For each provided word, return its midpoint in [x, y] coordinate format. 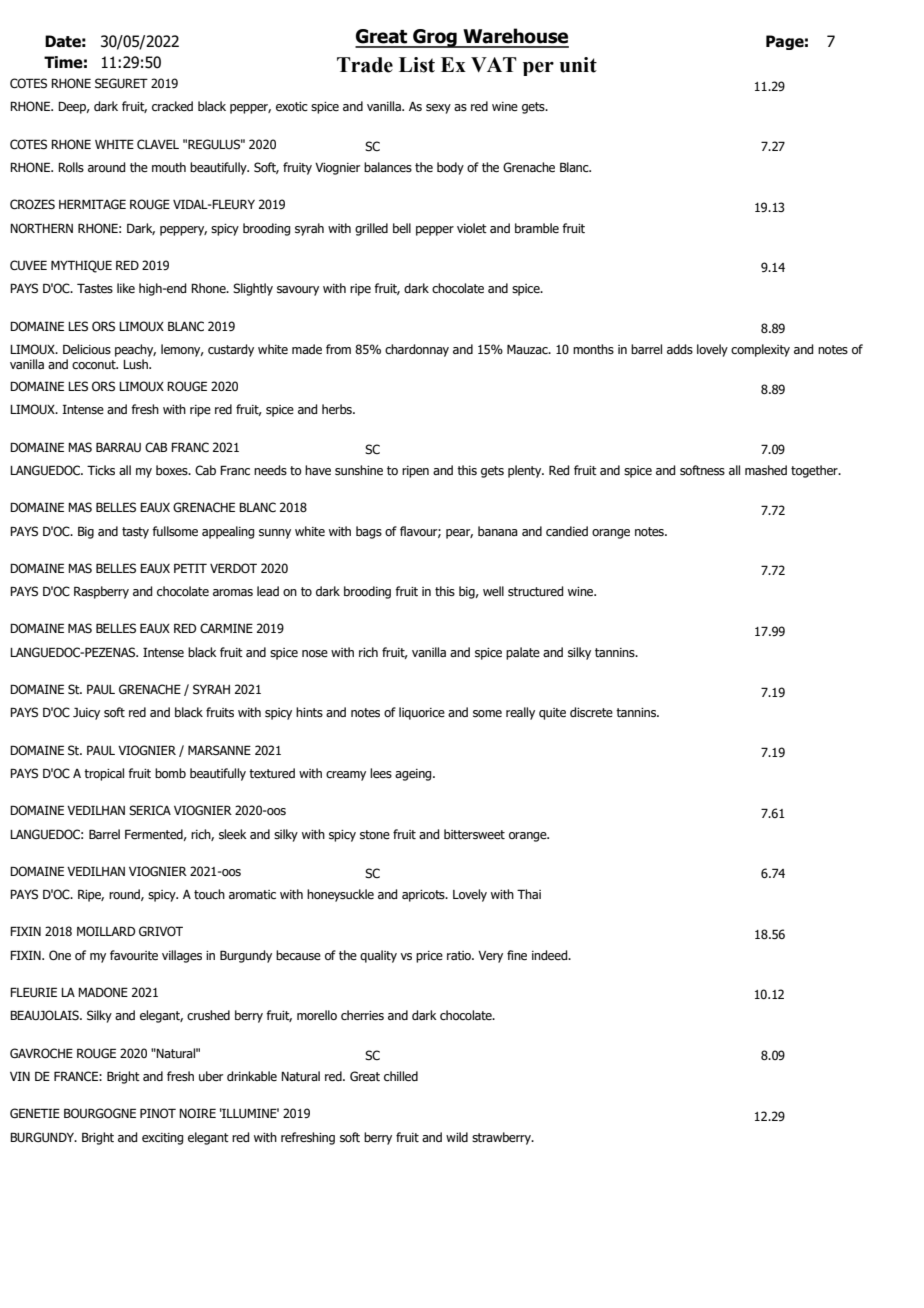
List [417, 65]
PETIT [190, 568]
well [493, 591]
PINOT [158, 1113]
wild [457, 1137]
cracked [172, 106]
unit [578, 65]
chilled [401, 1076]
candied [567, 531]
